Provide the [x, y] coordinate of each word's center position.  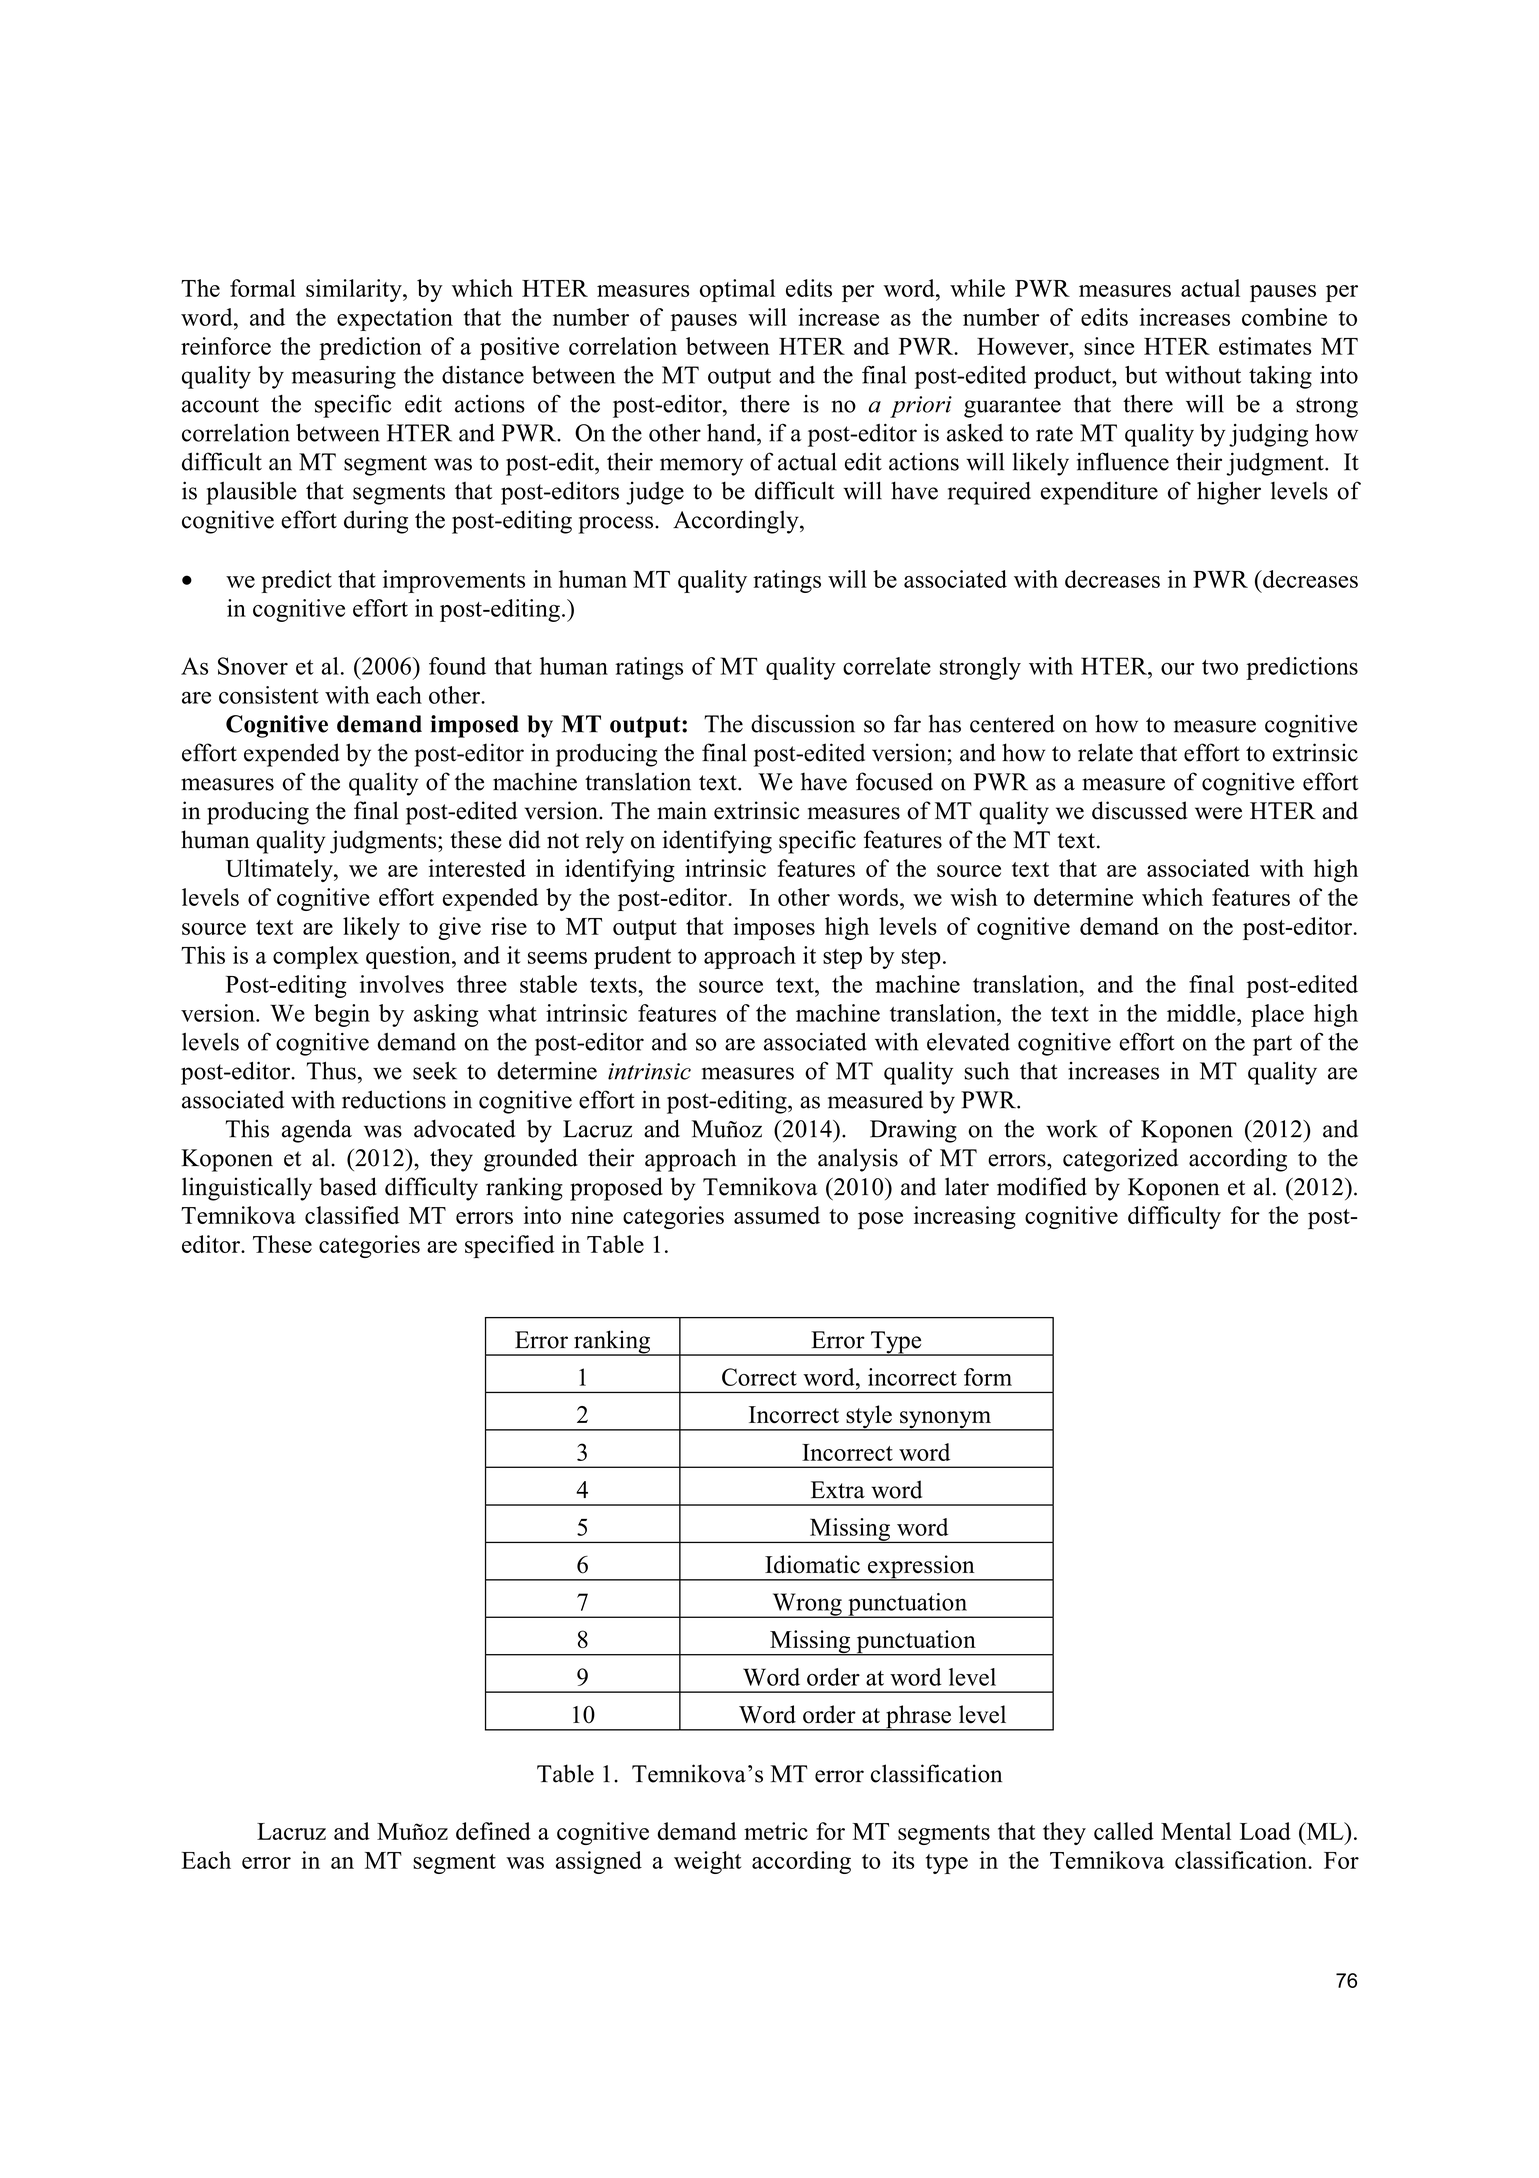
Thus [331, 1071]
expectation [395, 319]
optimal [737, 290]
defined [493, 1831]
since [1109, 346]
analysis [858, 1160]
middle [1202, 1013]
